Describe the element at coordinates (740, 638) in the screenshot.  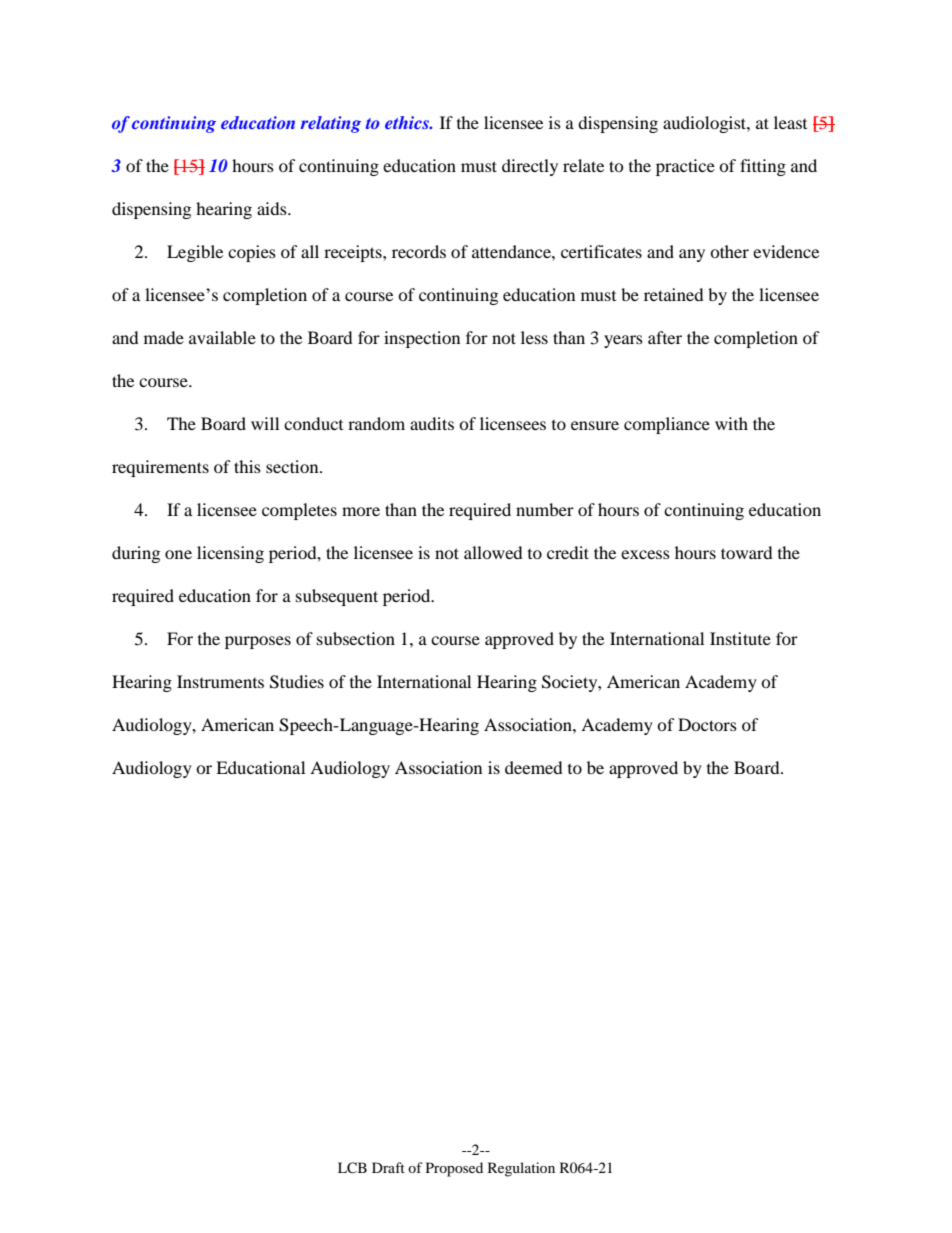
I see `Institute` at that location.
